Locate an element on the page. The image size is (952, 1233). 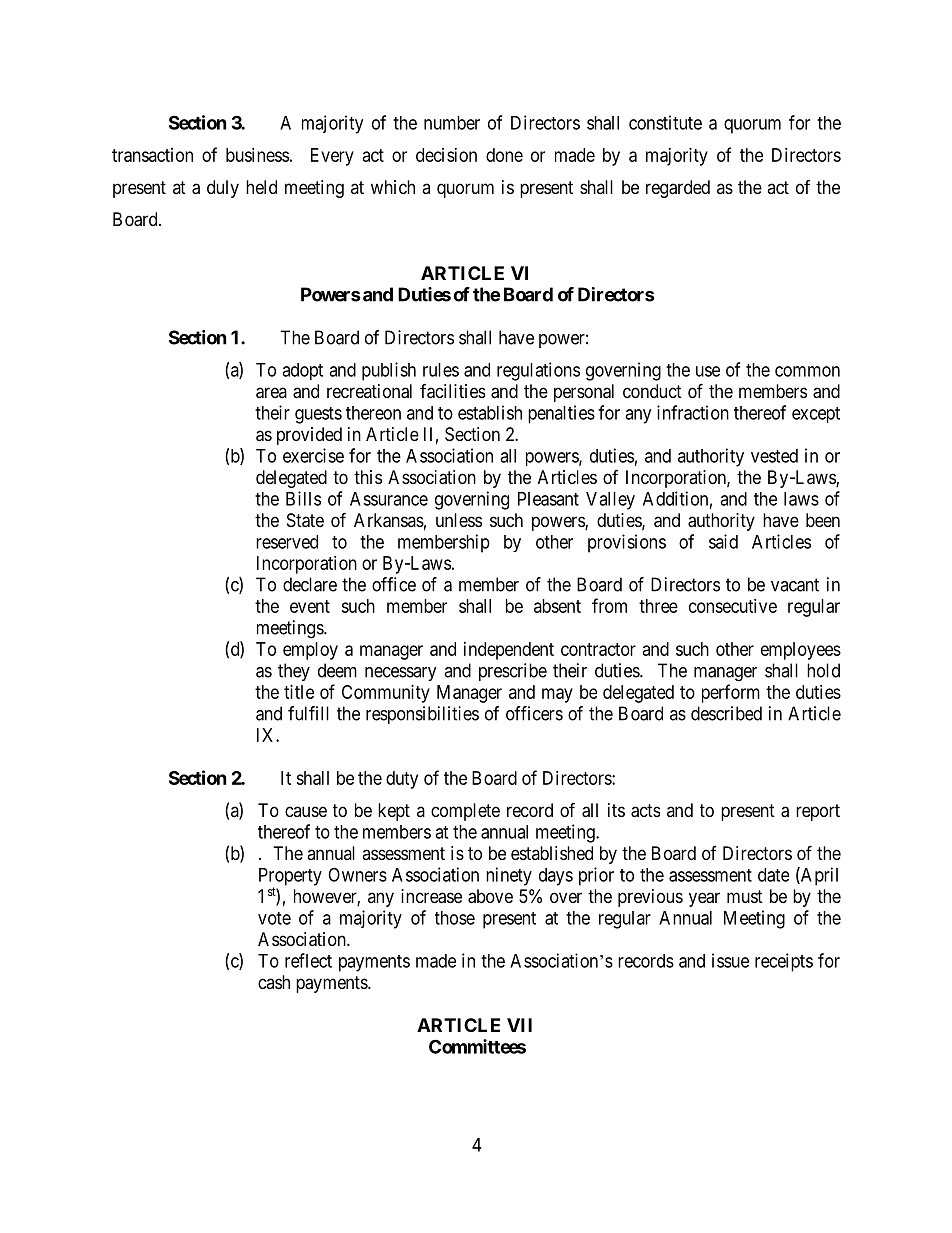
described is located at coordinates (726, 713).
